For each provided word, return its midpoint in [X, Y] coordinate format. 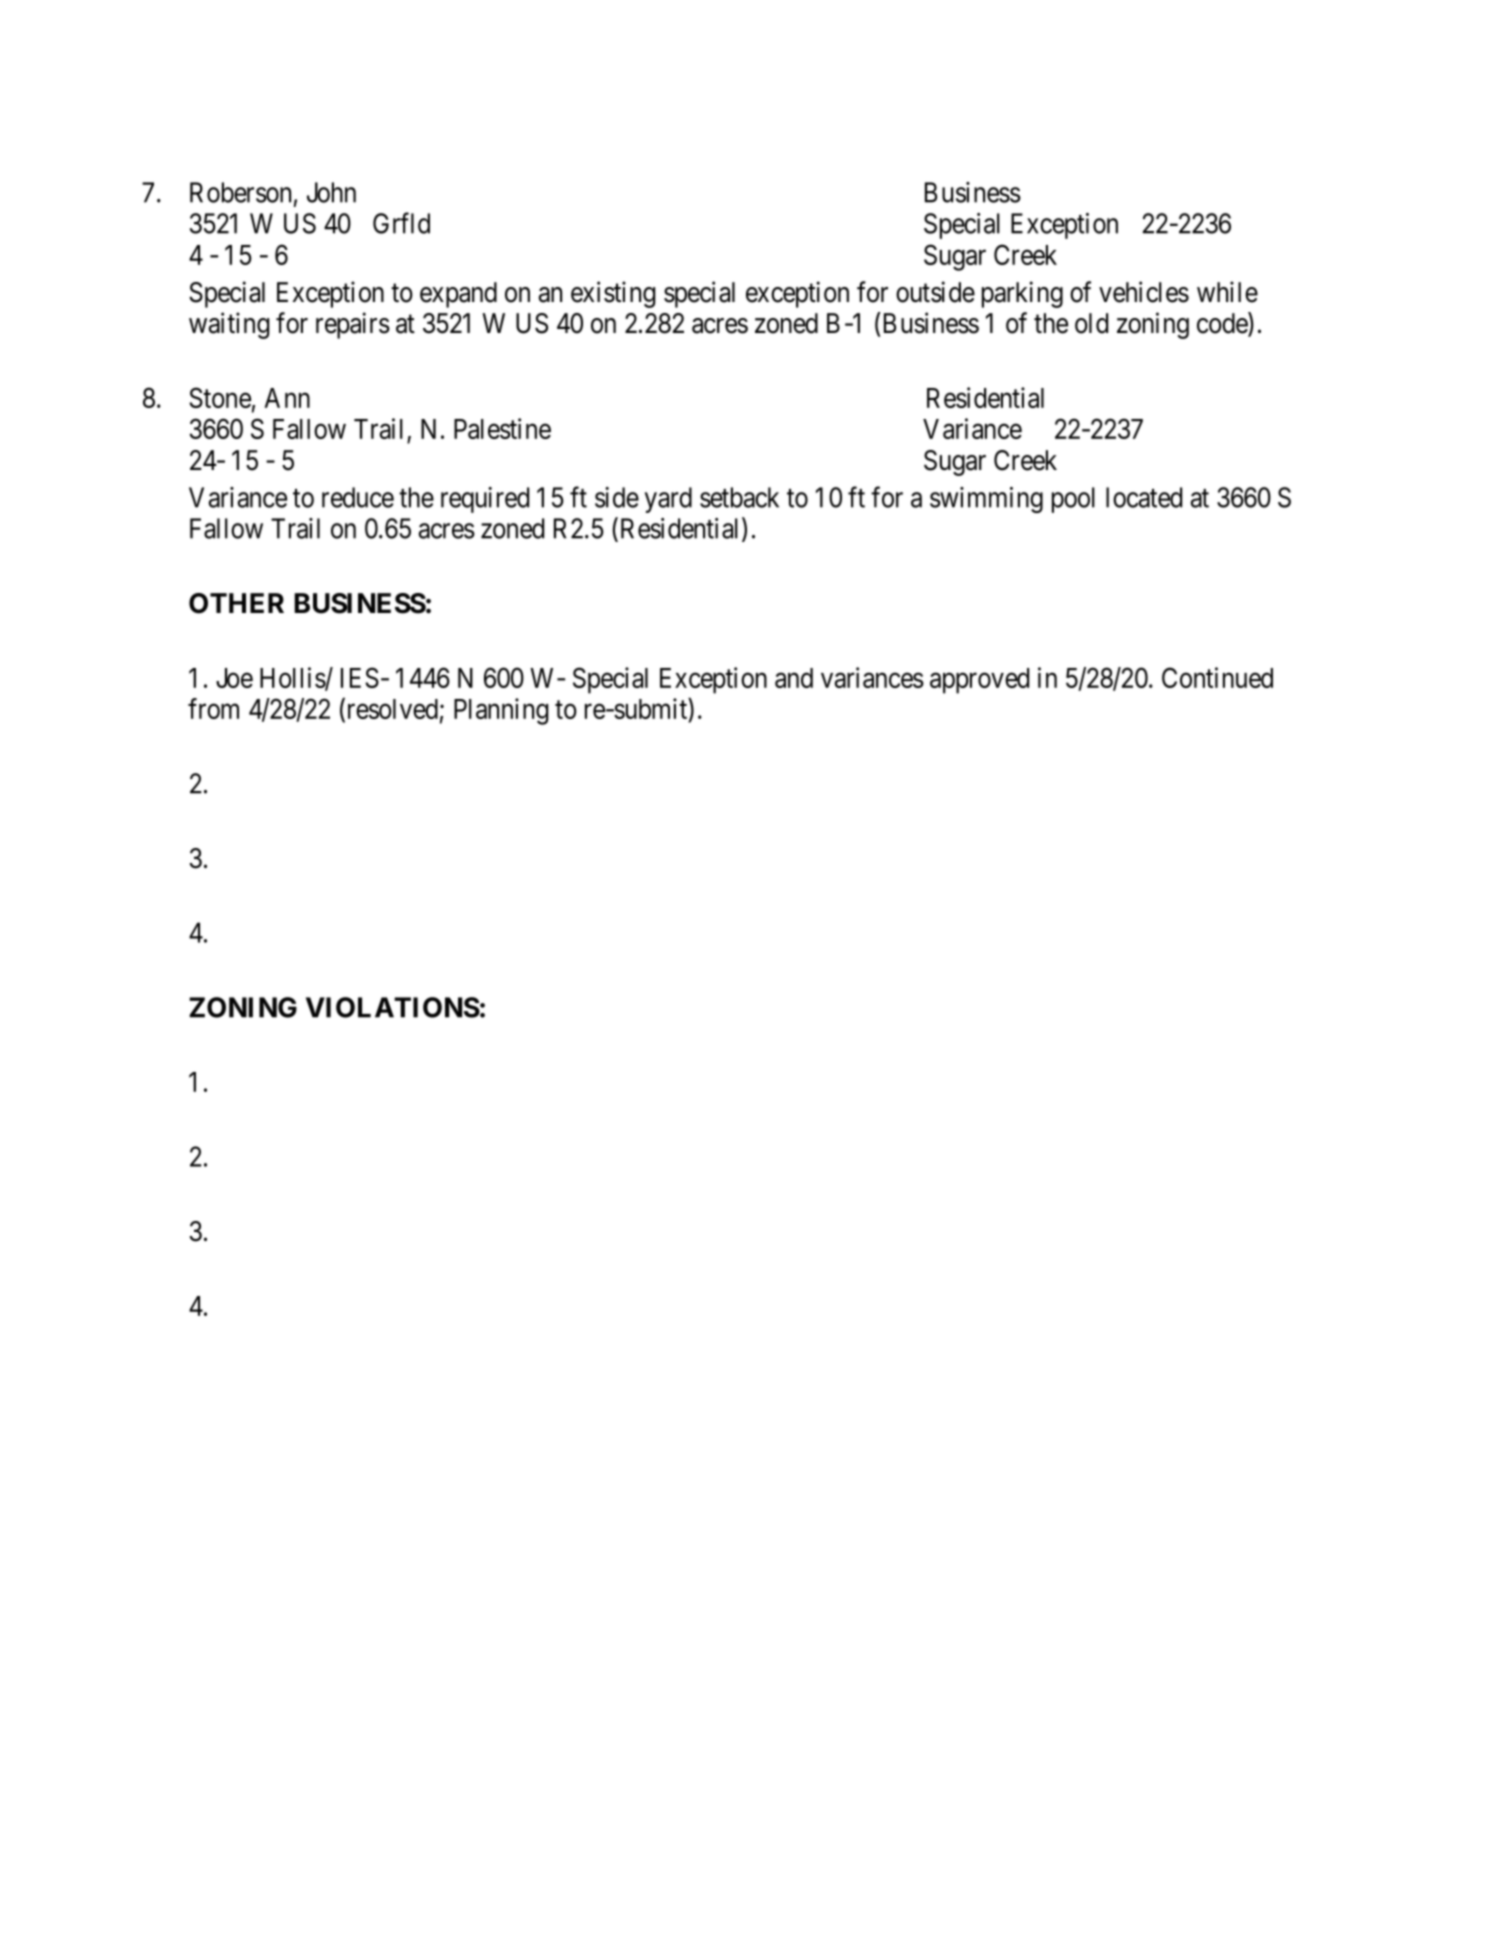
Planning [501, 711]
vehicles [1144, 292]
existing [613, 294]
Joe [234, 678]
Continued [1217, 677]
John [331, 192]
